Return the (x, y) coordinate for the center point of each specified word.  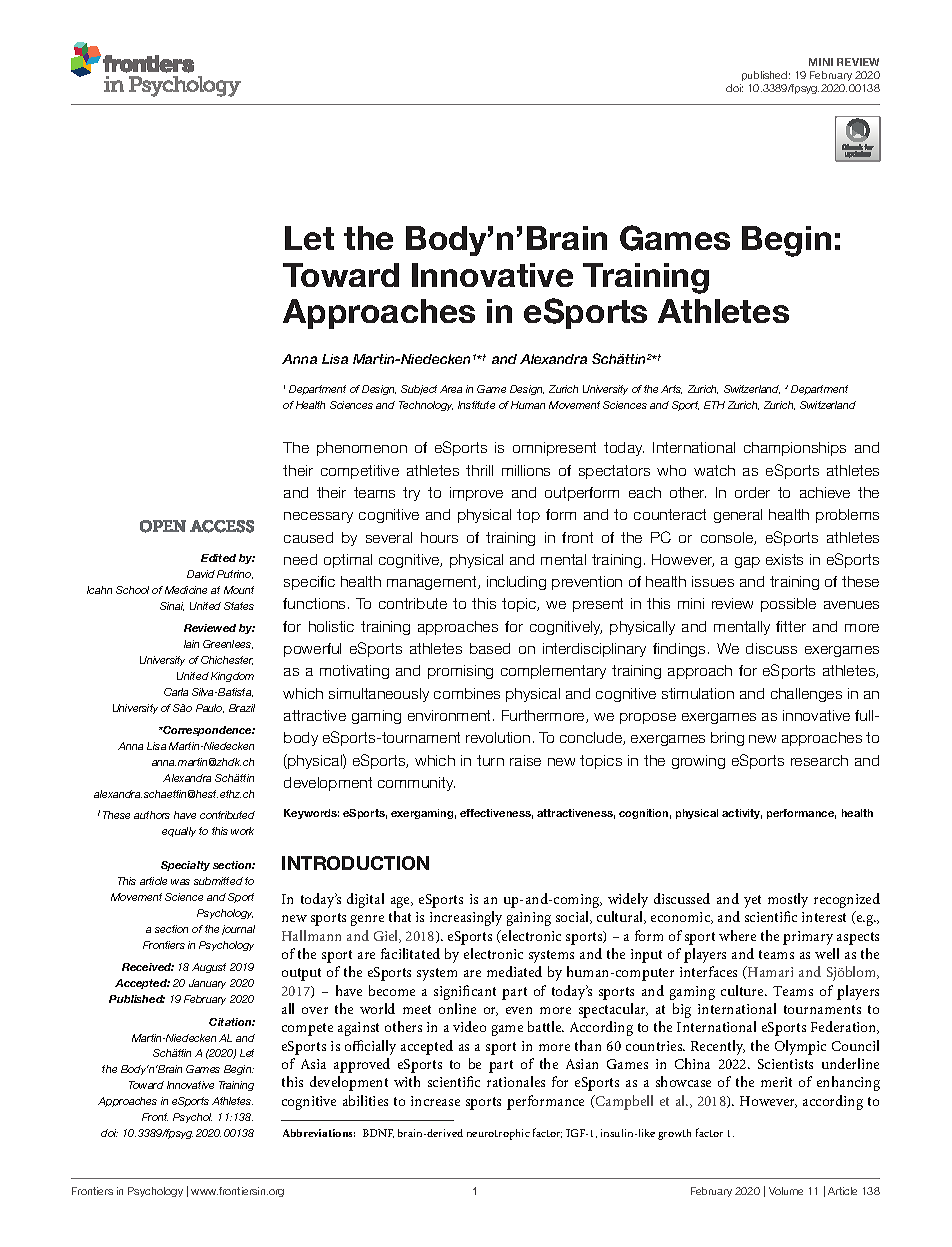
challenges (806, 695)
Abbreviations (319, 1133)
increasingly (466, 918)
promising (460, 672)
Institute (476, 405)
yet (752, 901)
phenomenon (362, 449)
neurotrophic (498, 1134)
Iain (191, 644)
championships (795, 449)
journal (238, 930)
